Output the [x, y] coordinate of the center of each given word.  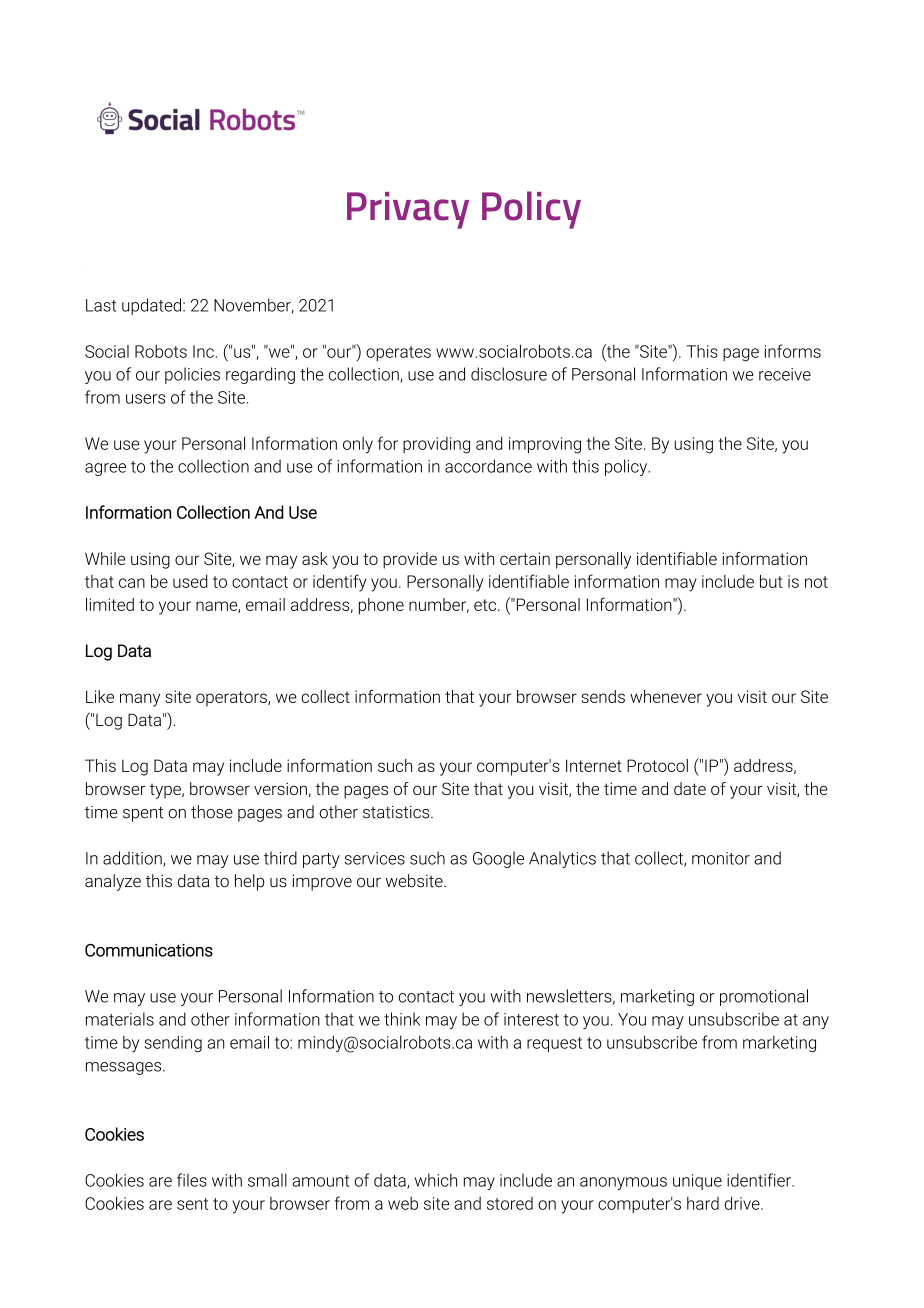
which [436, 1180]
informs [793, 351]
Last [101, 305]
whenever [666, 696]
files [192, 1180]
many [140, 700]
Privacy [408, 210]
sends [603, 696]
